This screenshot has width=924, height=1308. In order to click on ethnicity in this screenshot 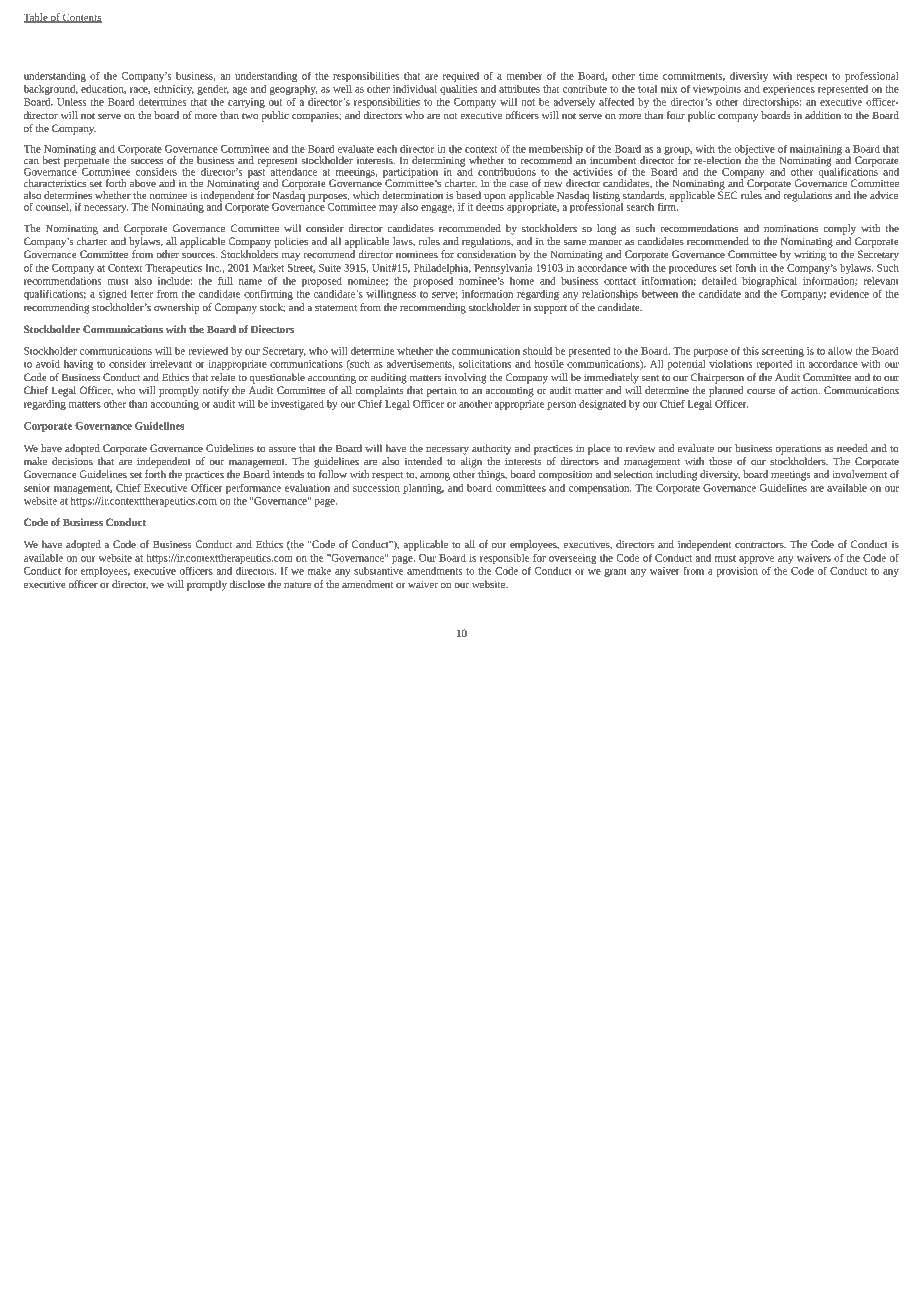, I will do `click(174, 90)`.
